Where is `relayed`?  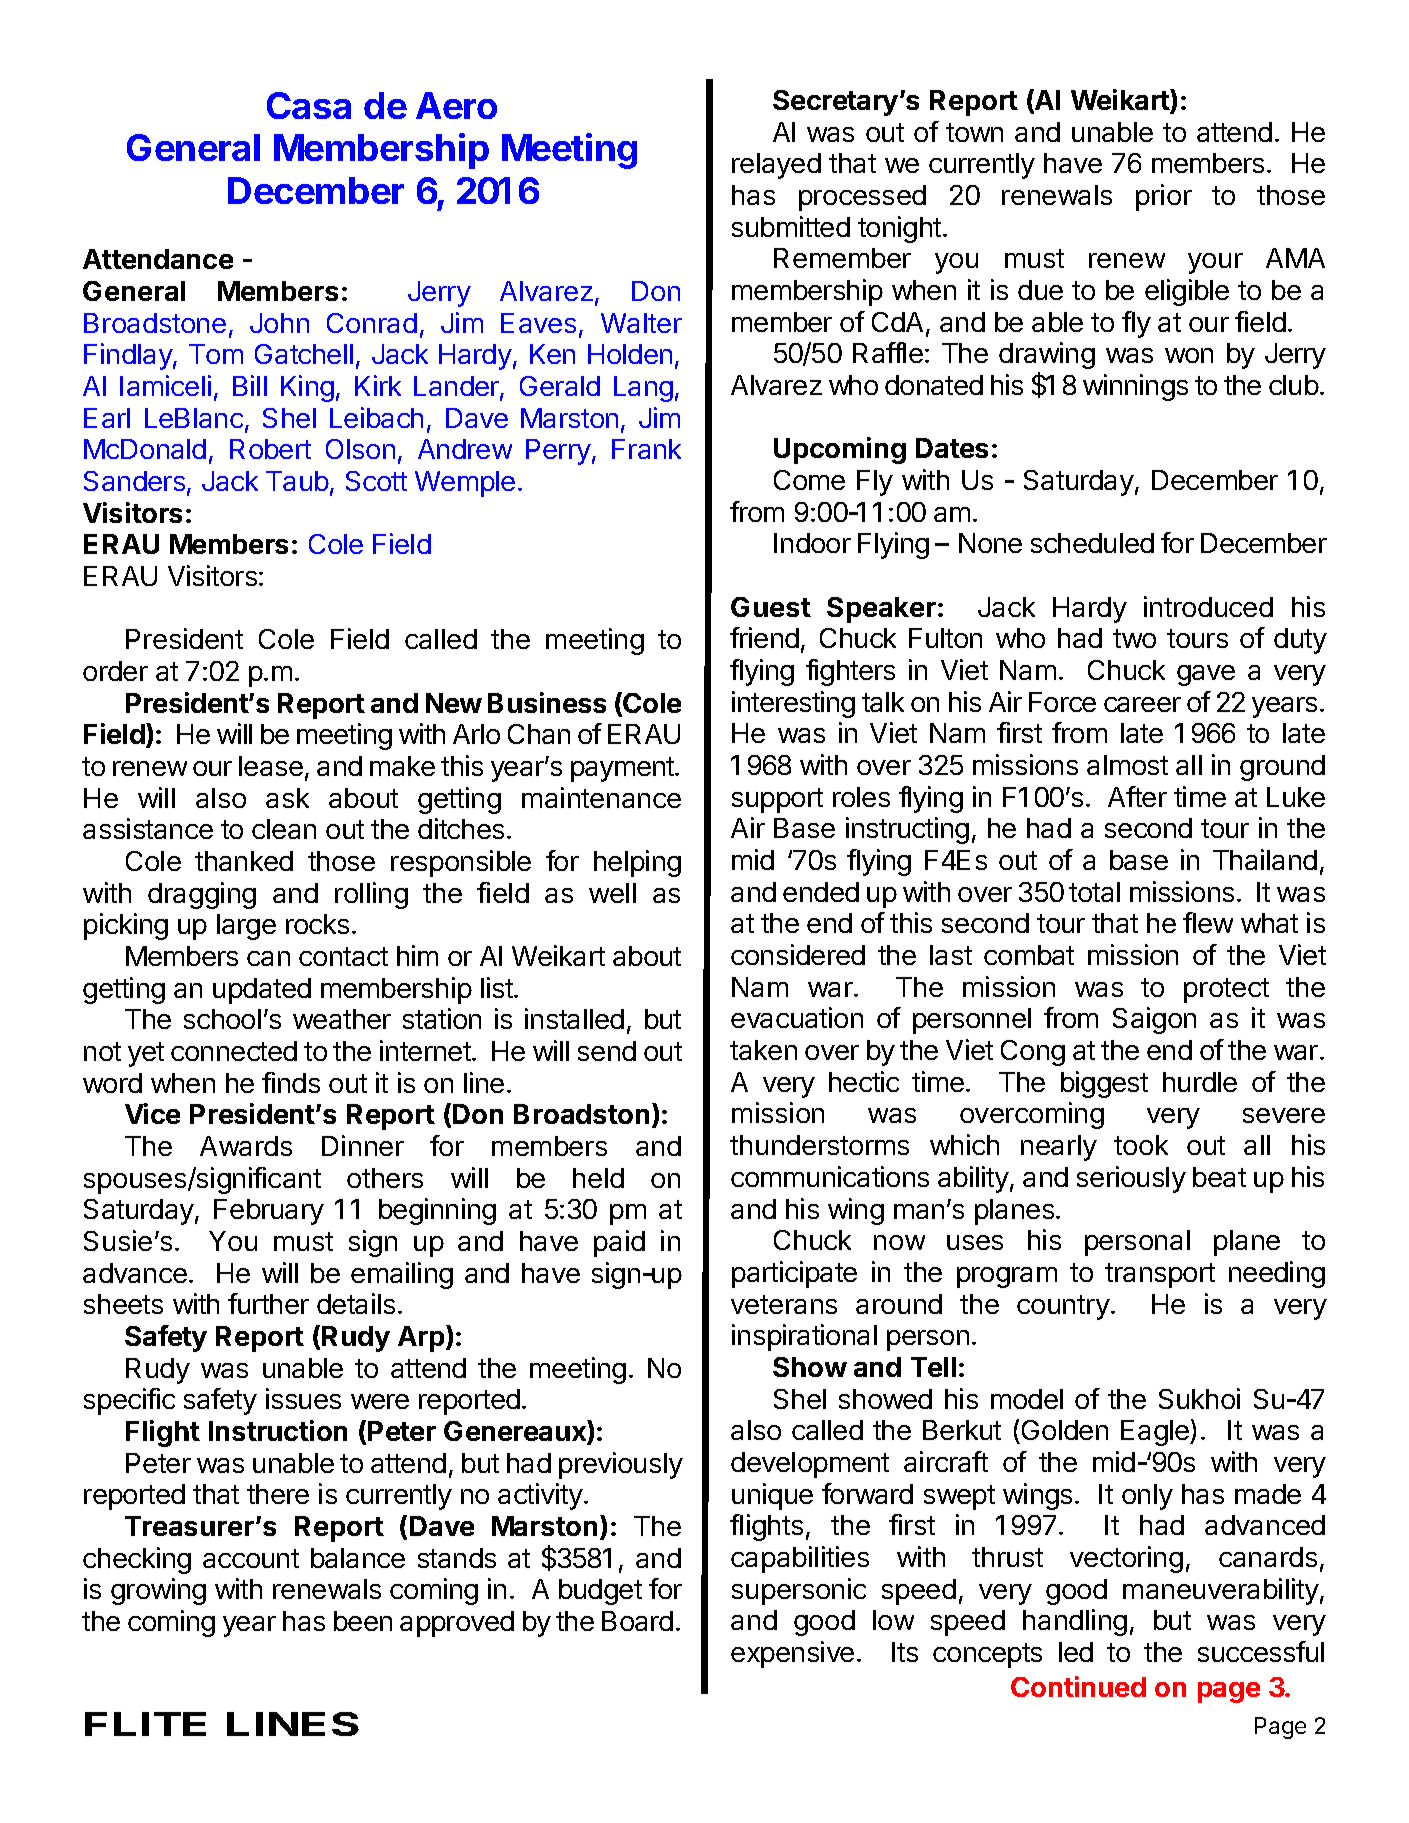
relayed is located at coordinates (776, 166).
